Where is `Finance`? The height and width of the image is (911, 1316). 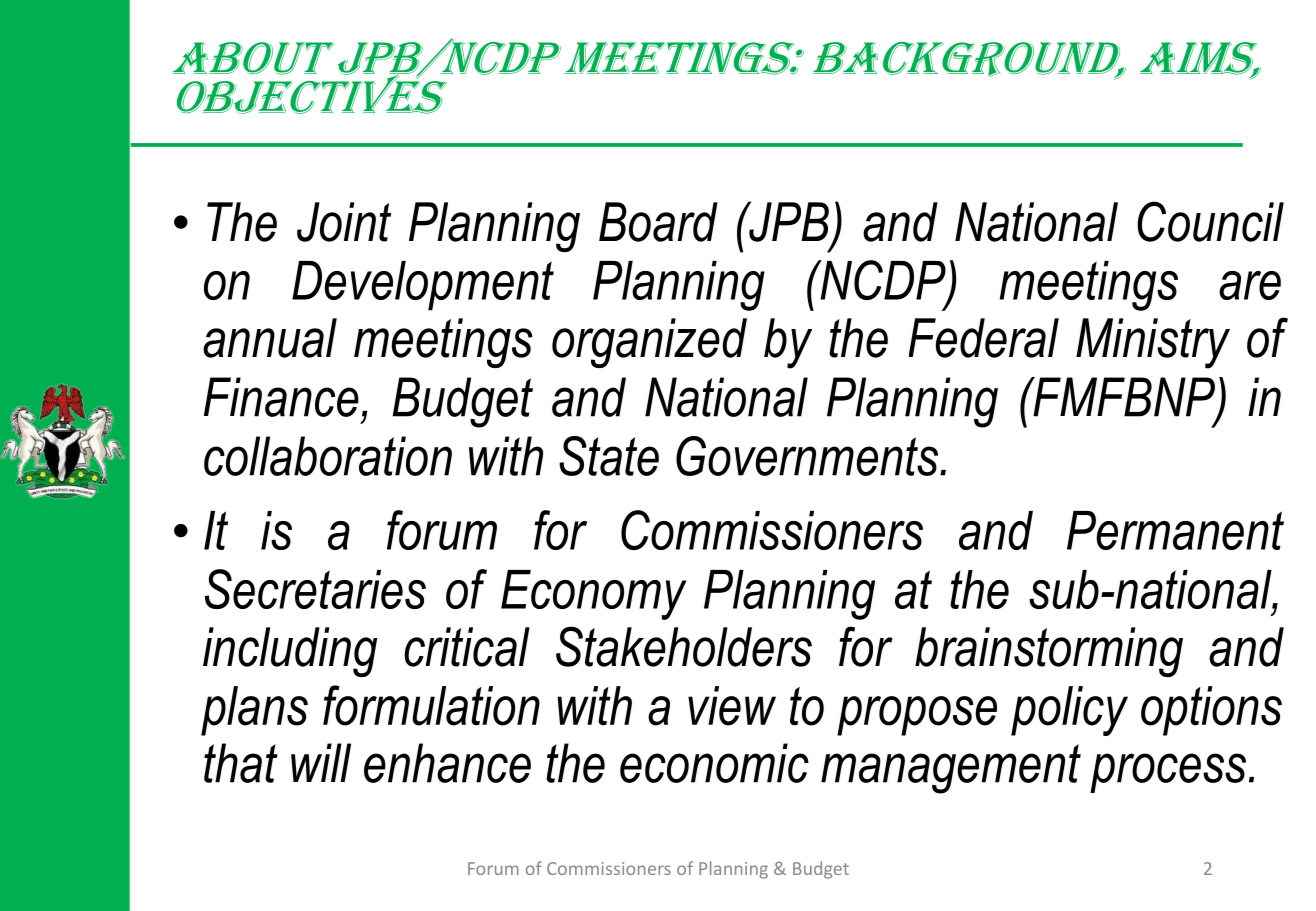
Finance is located at coordinates (281, 397).
